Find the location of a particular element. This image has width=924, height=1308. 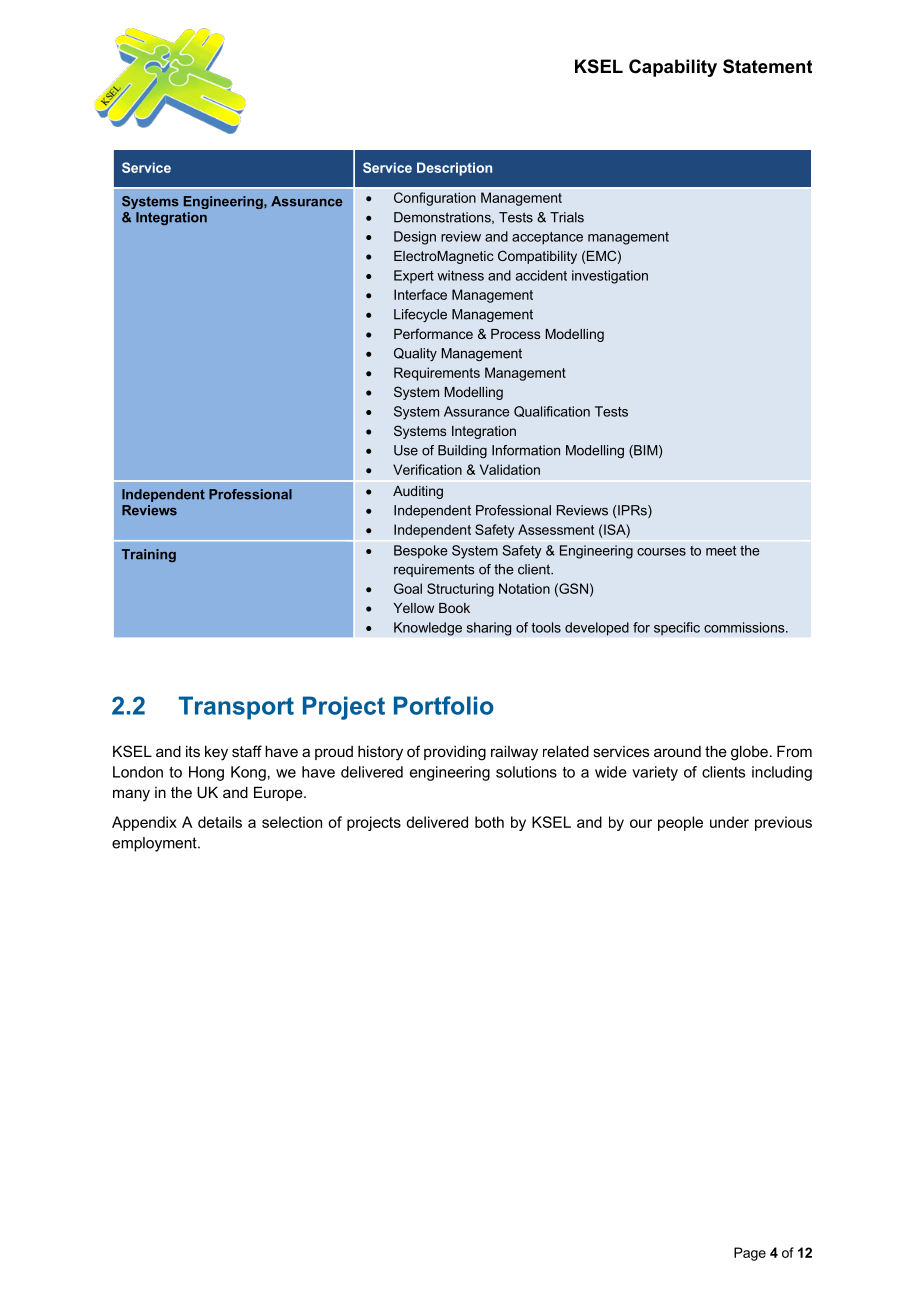

Transport is located at coordinates (236, 708).
